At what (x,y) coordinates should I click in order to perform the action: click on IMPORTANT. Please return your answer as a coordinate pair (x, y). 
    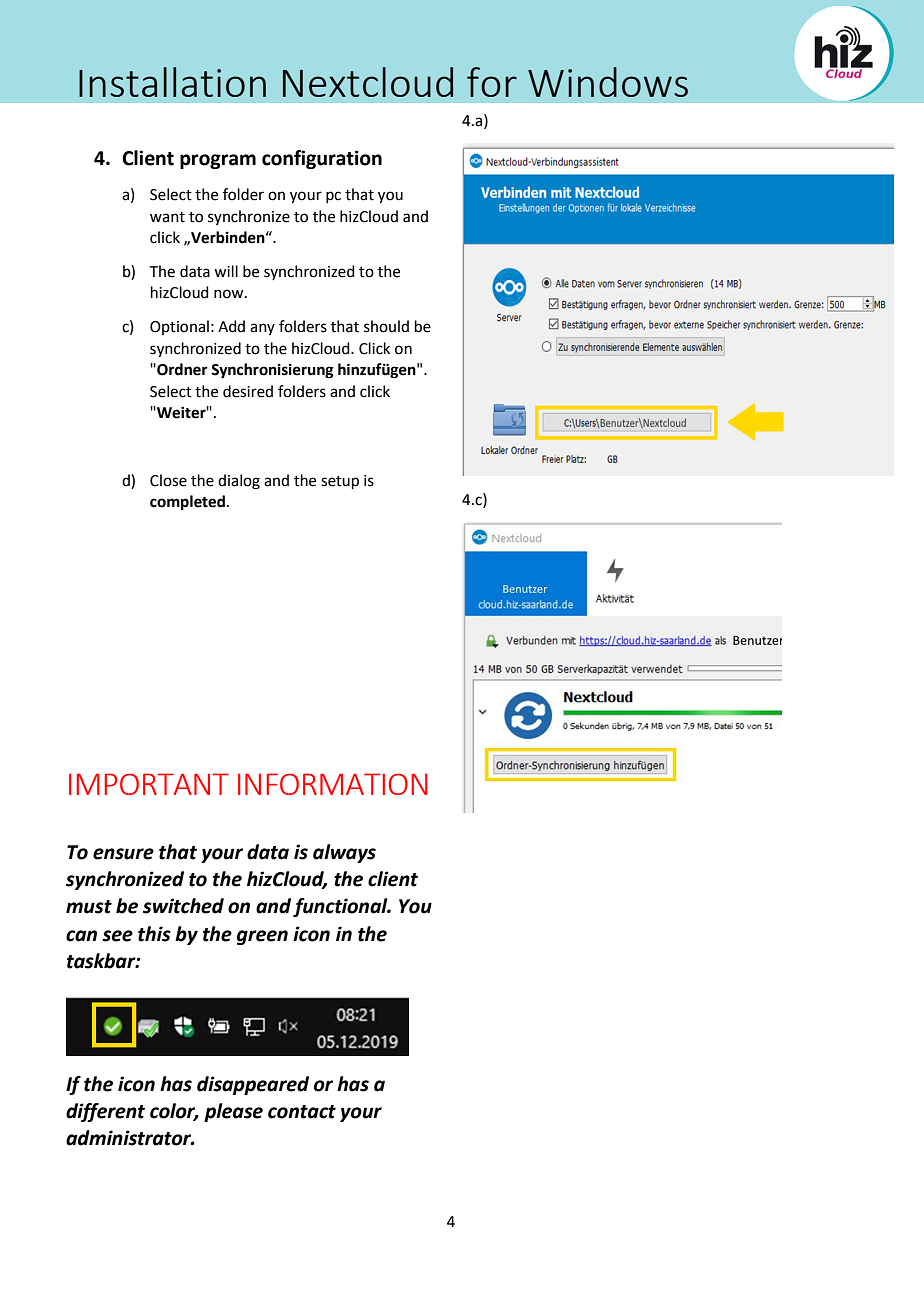
    Looking at the image, I should click on (149, 784).
